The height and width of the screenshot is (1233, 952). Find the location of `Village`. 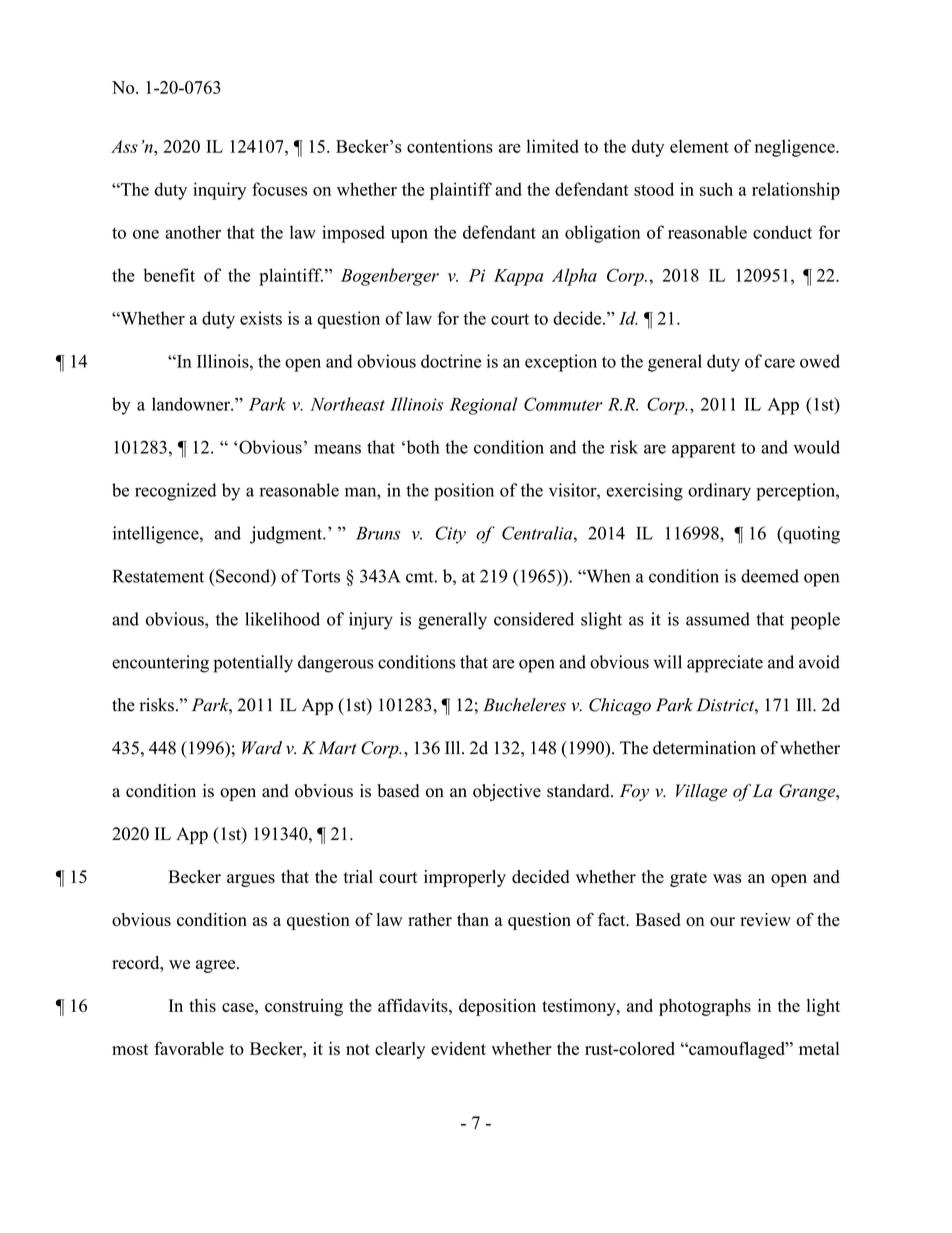

Village is located at coordinates (701, 792).
